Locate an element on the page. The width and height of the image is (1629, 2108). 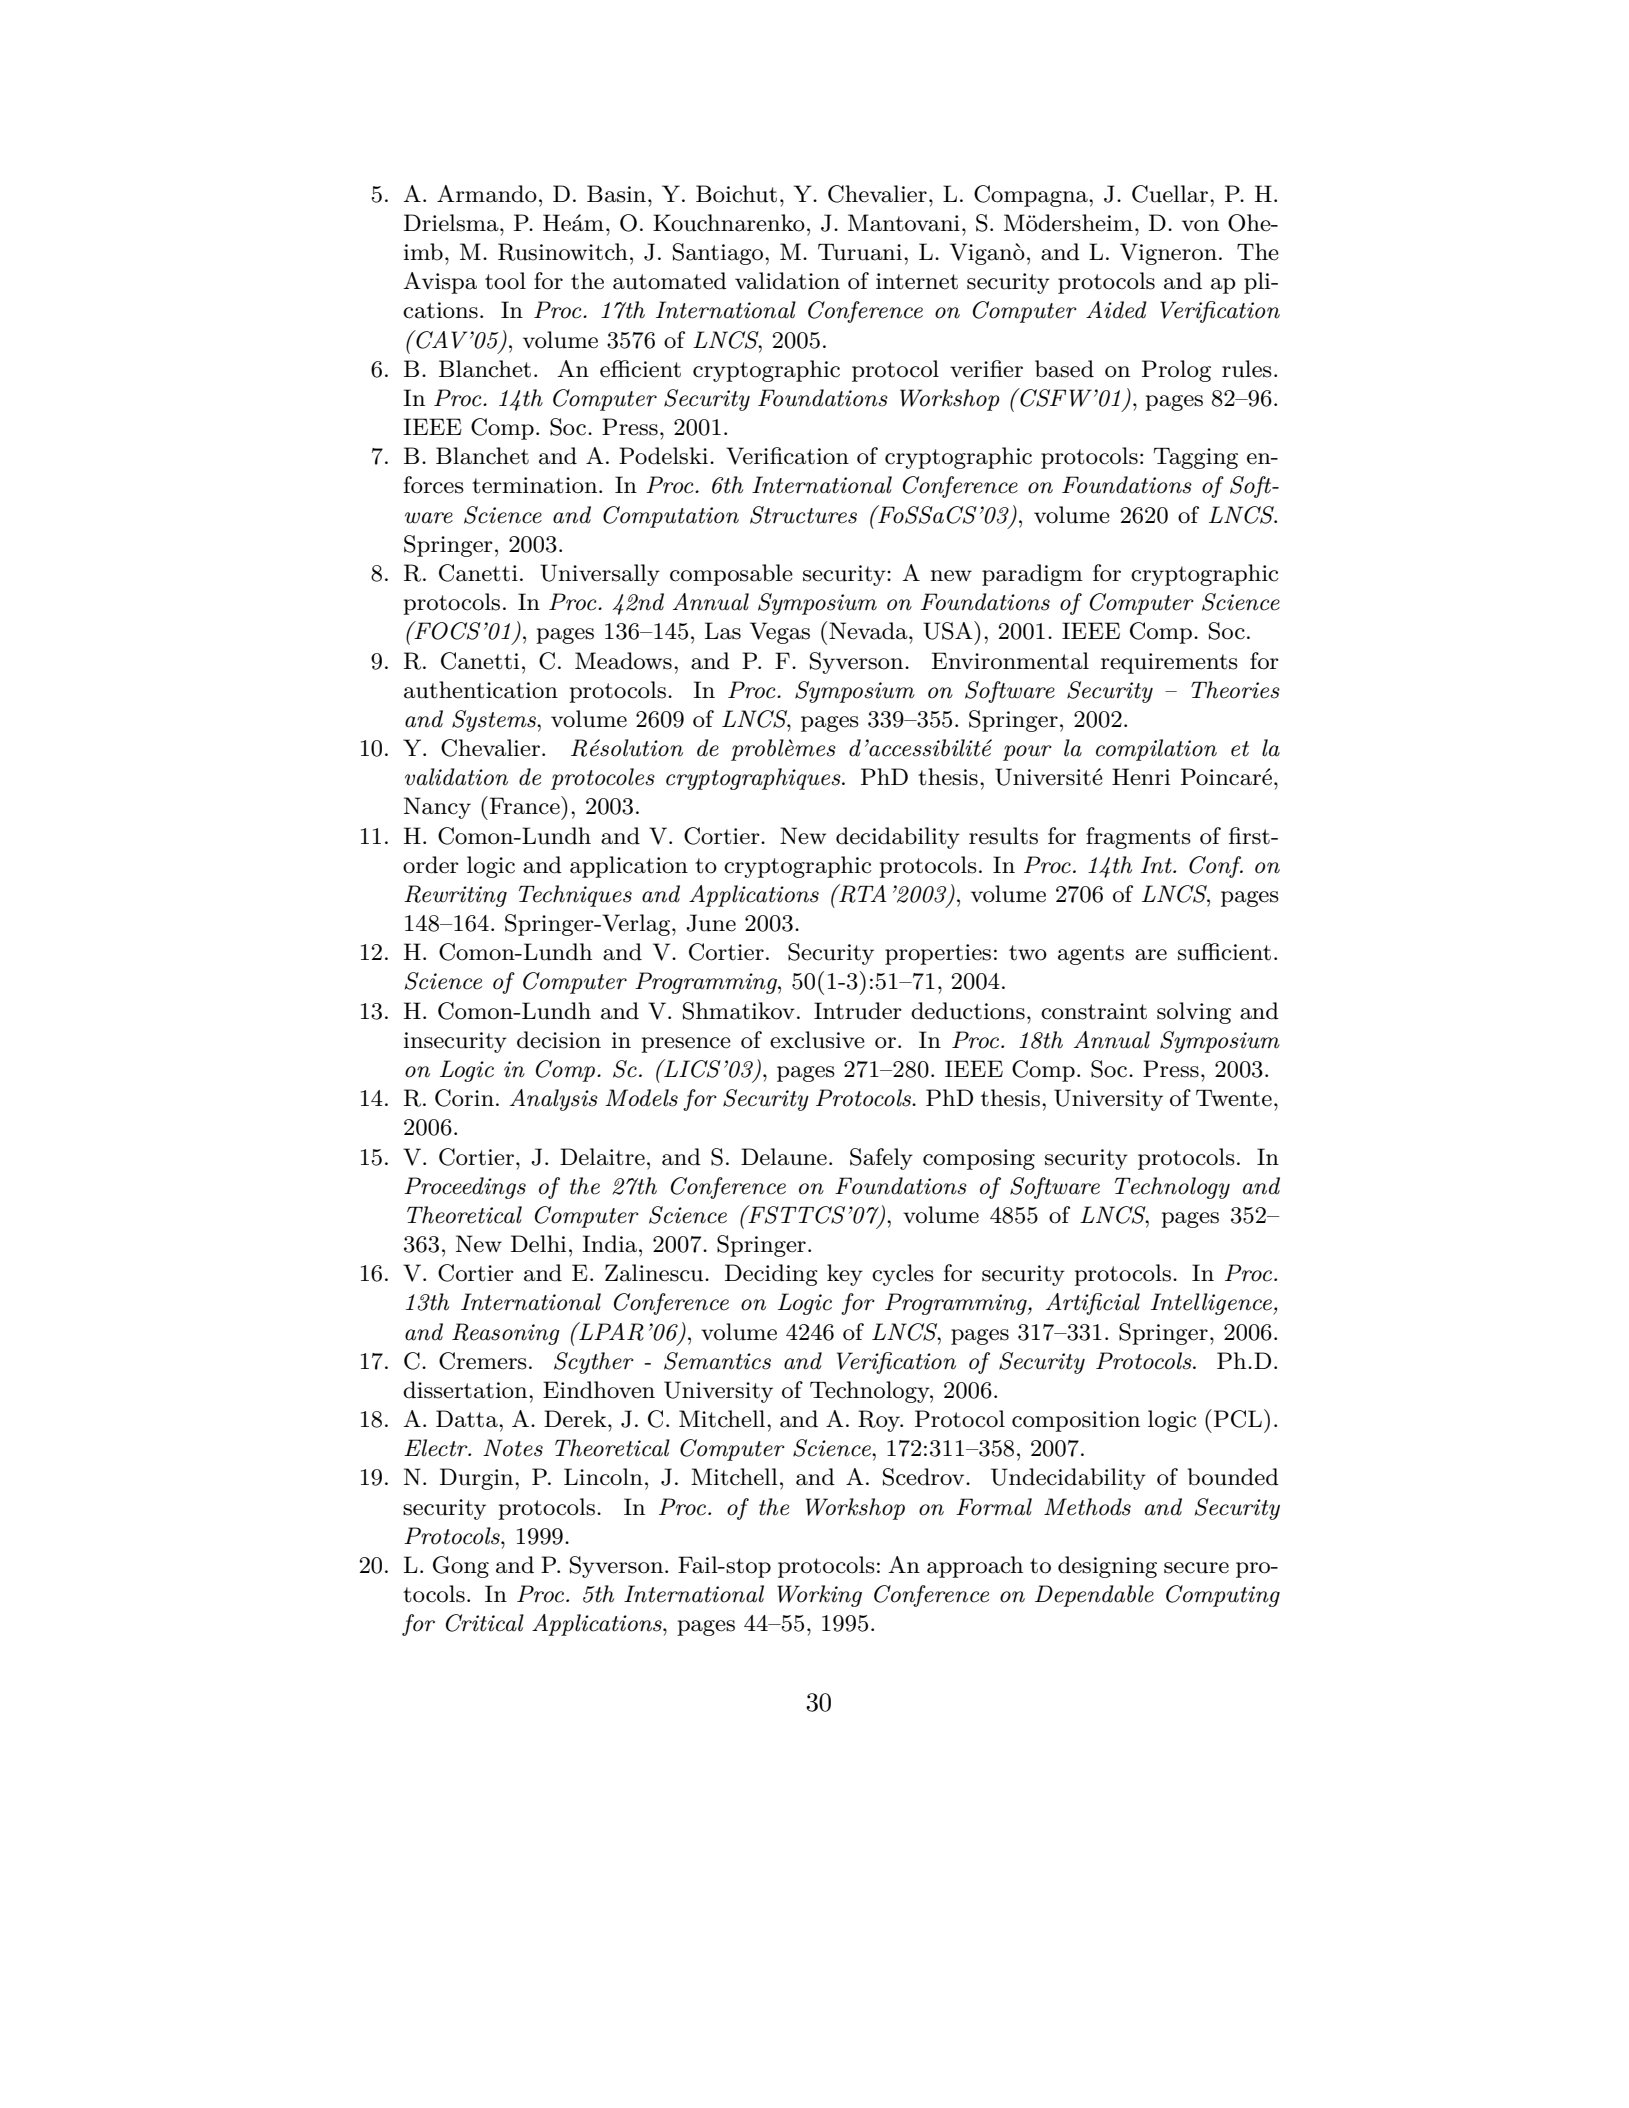
requirements is located at coordinates (1169, 663).
